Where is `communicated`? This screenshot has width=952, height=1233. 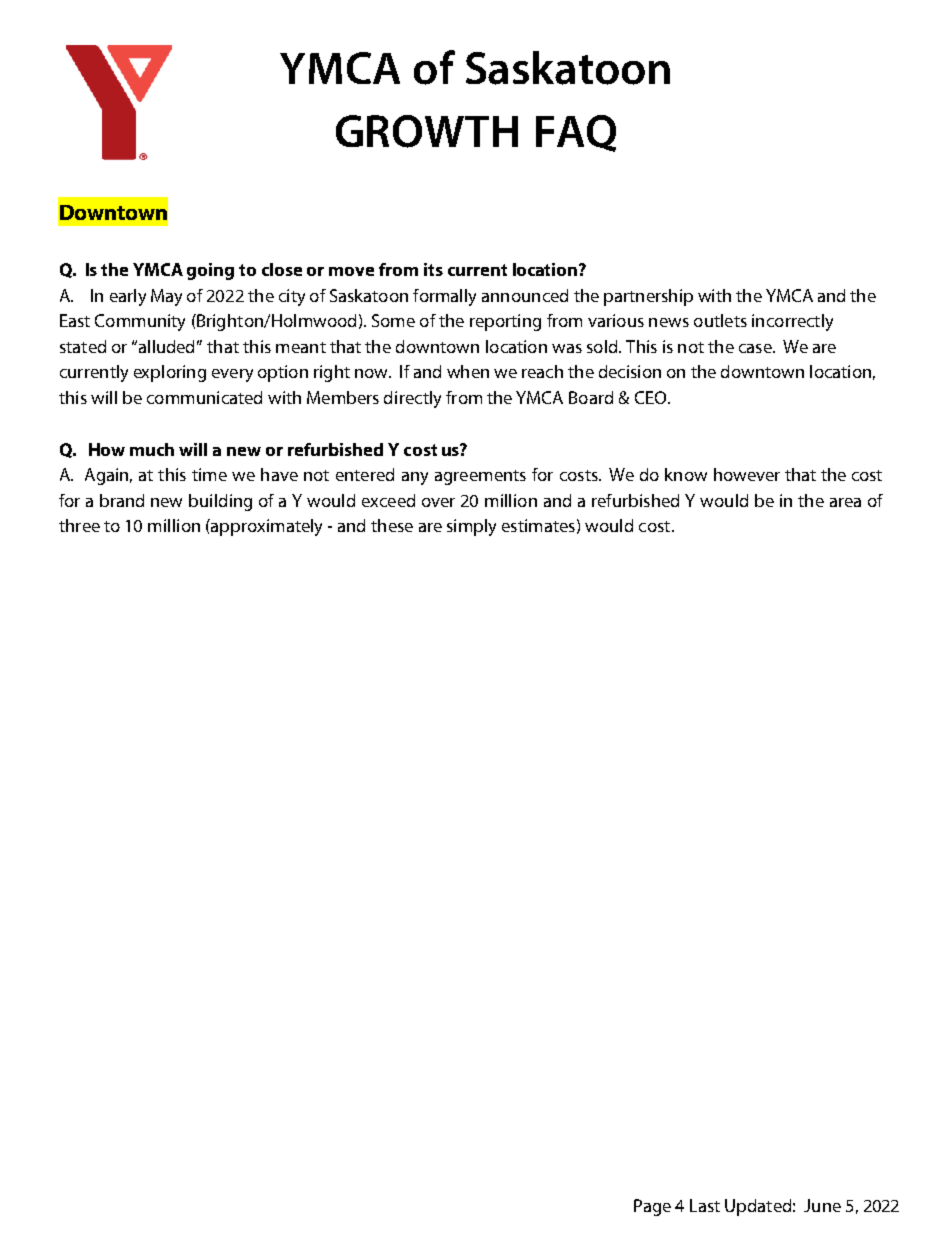
communicated is located at coordinates (204, 397).
